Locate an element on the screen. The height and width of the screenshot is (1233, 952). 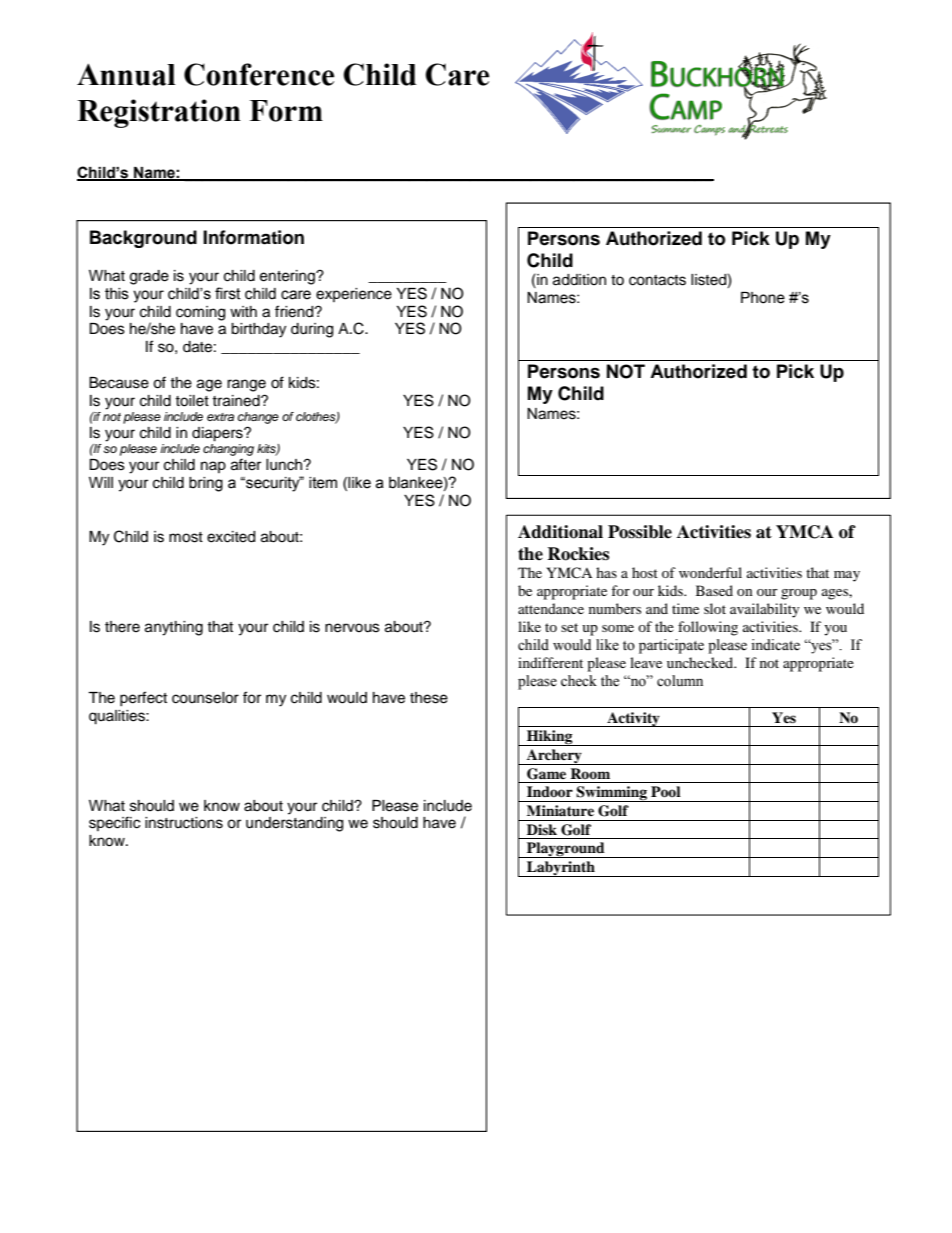
toilet is located at coordinates (192, 401).
